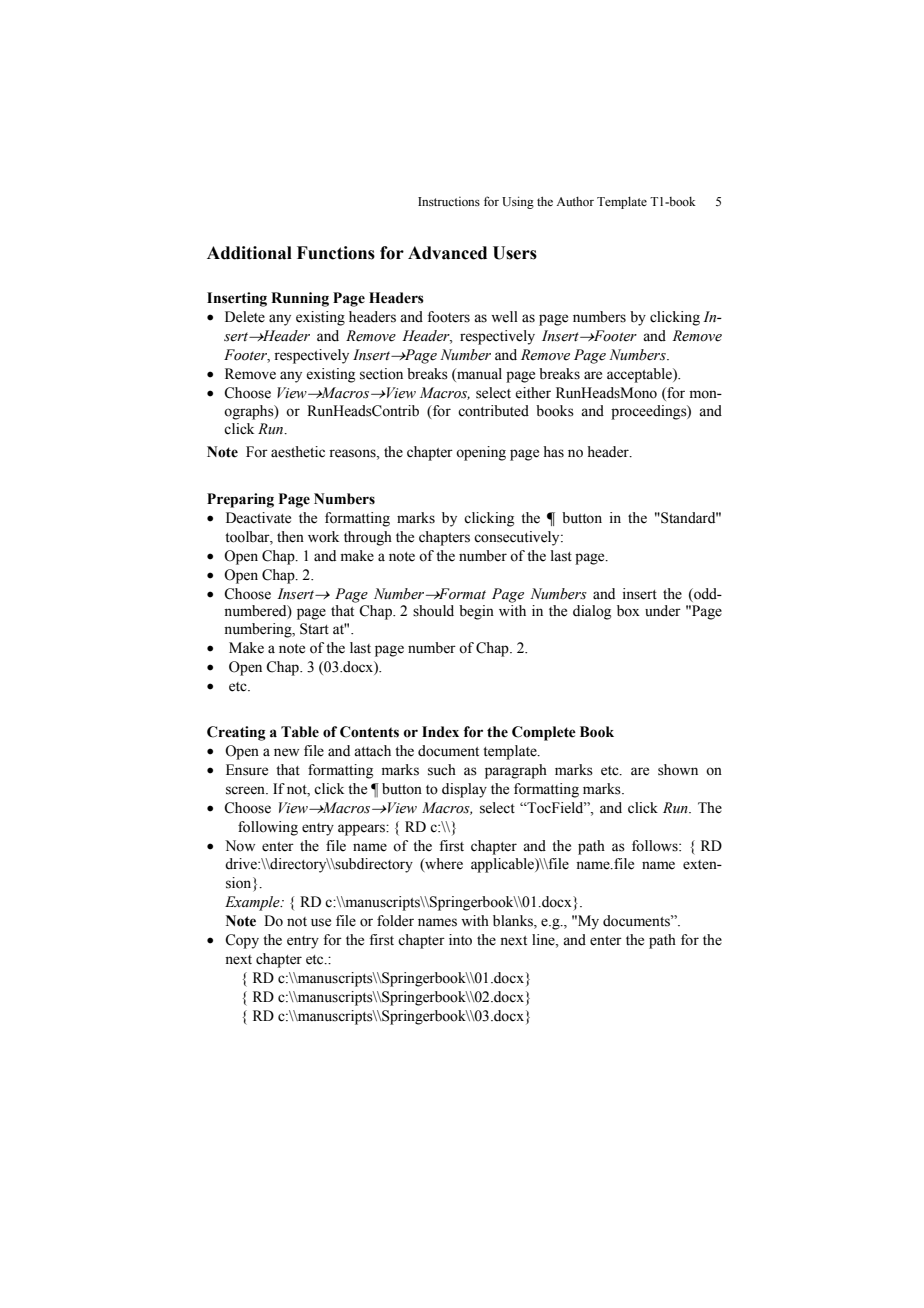 Image resolution: width=924 pixels, height=1308 pixels. What do you see at coordinates (253, 903) in the screenshot?
I see `Example` at bounding box center [253, 903].
